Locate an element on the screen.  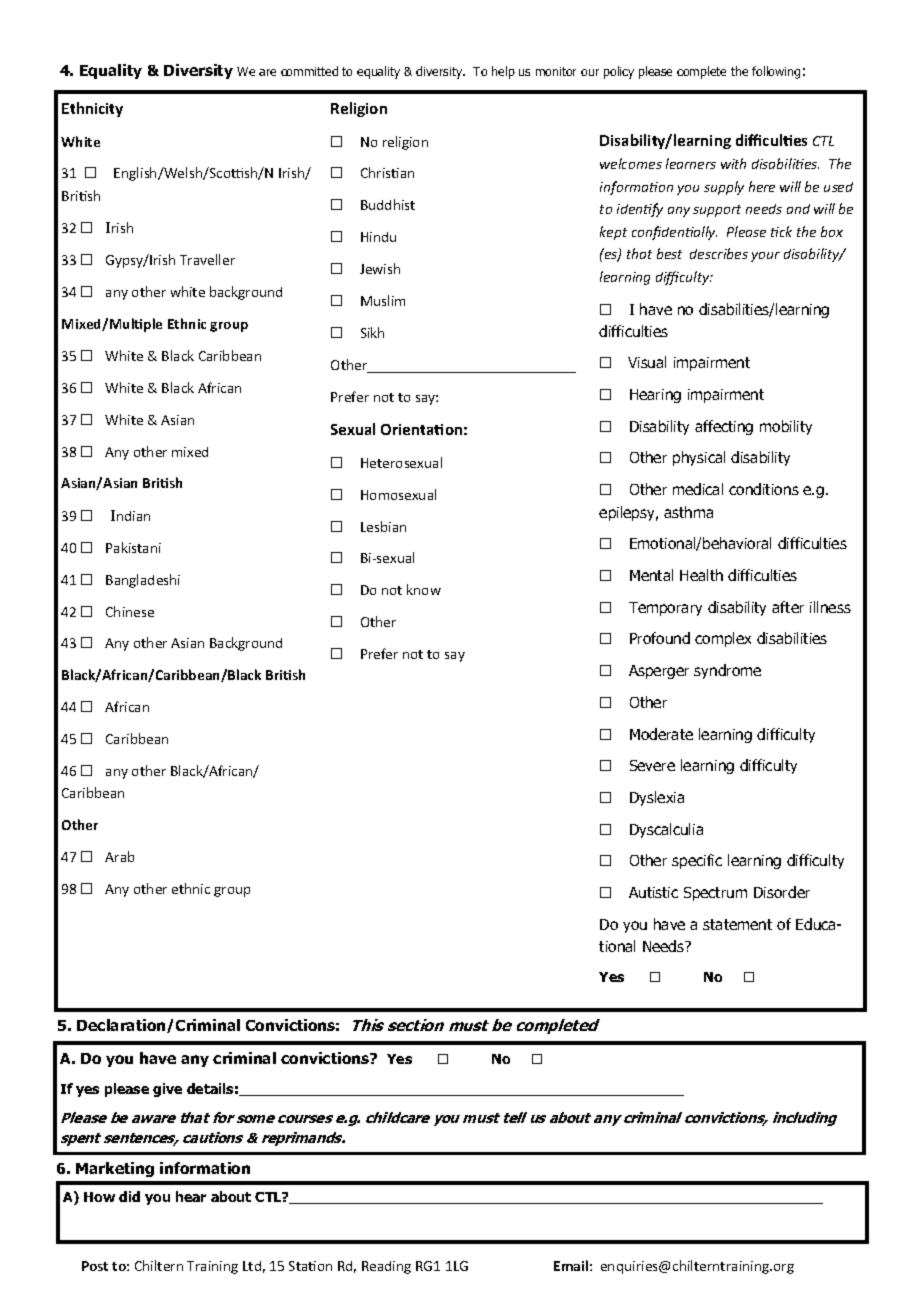
Reading is located at coordinates (386, 1267).
